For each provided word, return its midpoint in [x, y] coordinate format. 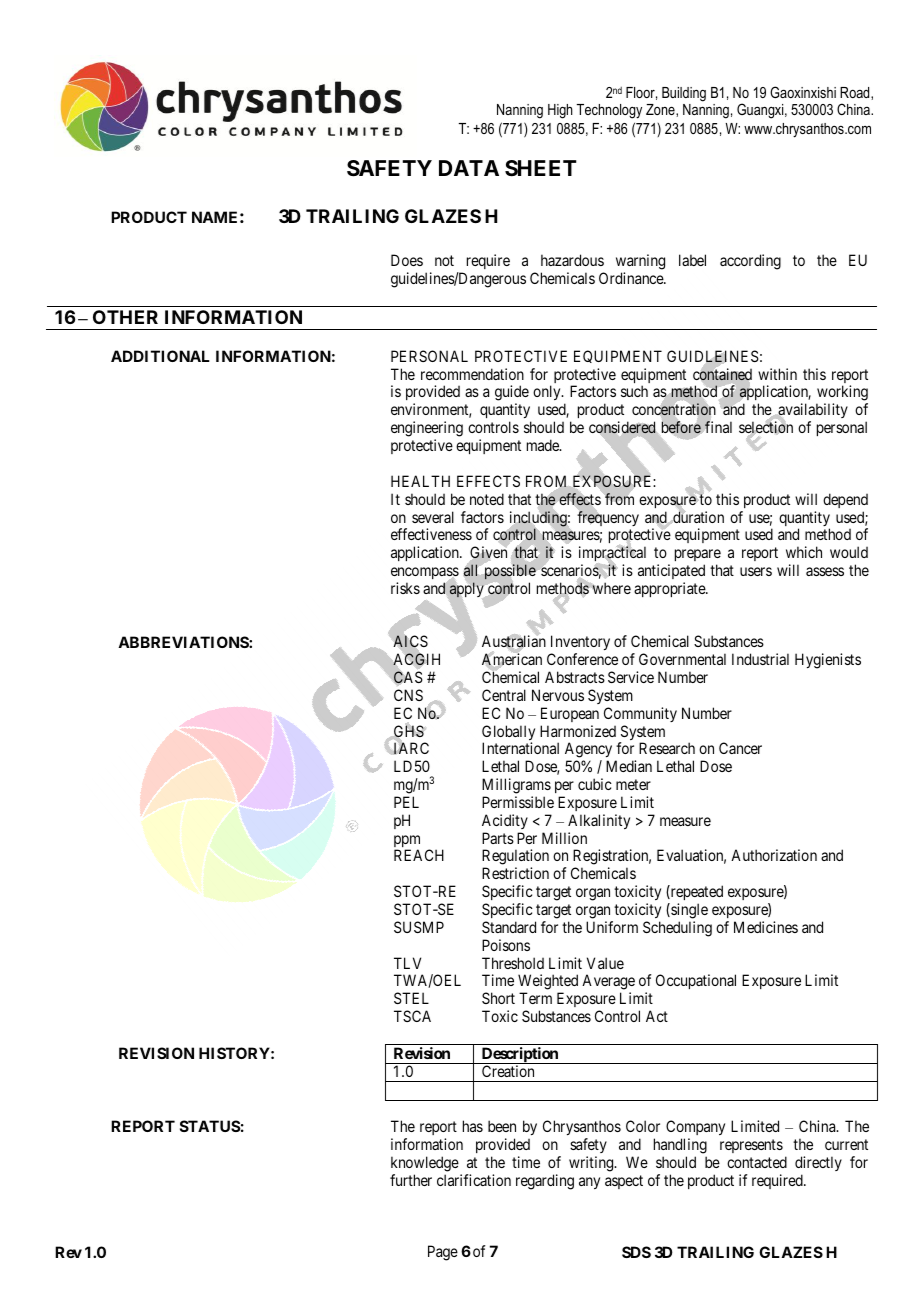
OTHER [125, 317]
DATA [469, 168]
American [512, 660]
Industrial [760, 659]
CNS [408, 695]
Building [684, 94]
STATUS [210, 1126]
